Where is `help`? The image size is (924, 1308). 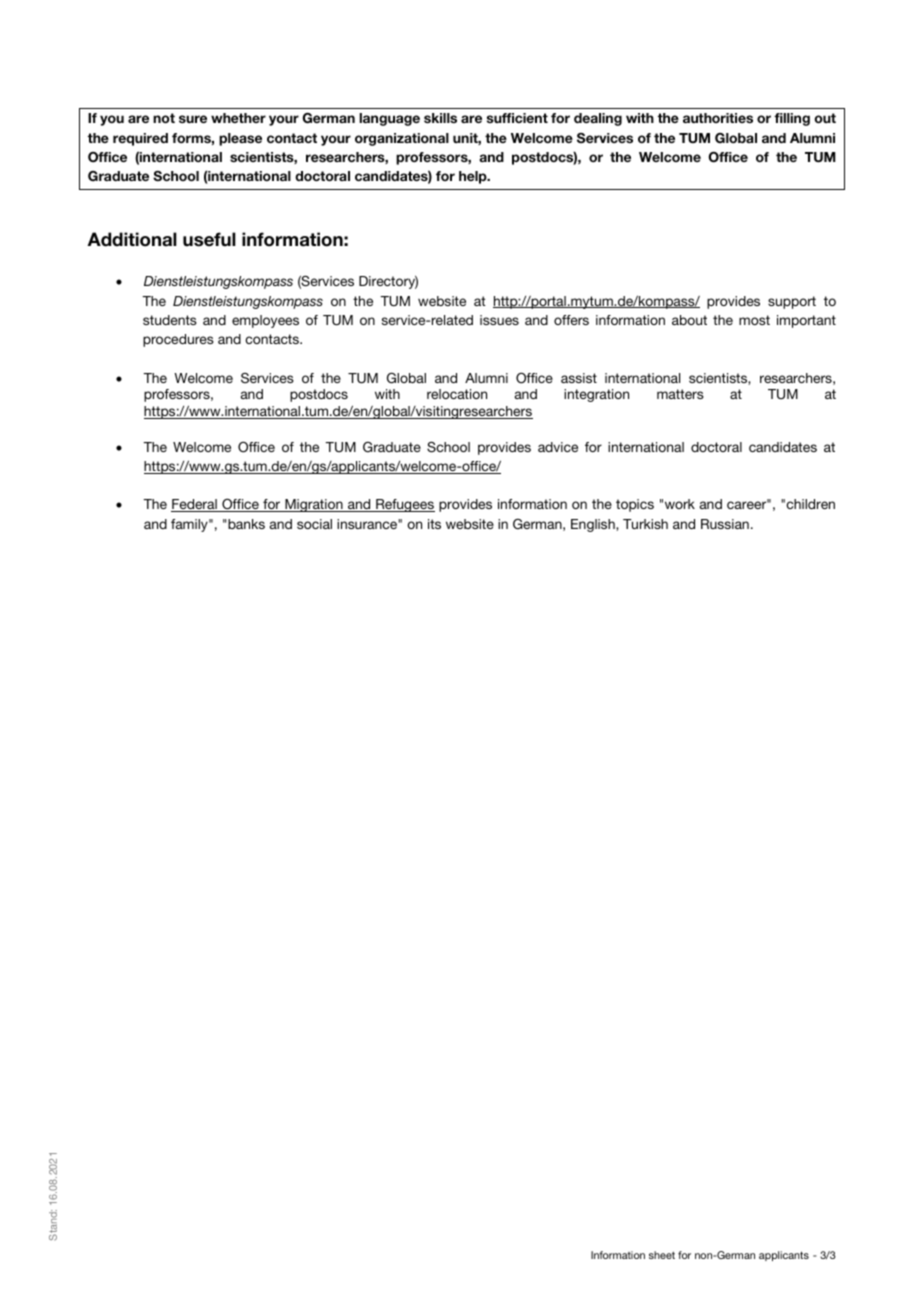 help is located at coordinates (474, 177).
